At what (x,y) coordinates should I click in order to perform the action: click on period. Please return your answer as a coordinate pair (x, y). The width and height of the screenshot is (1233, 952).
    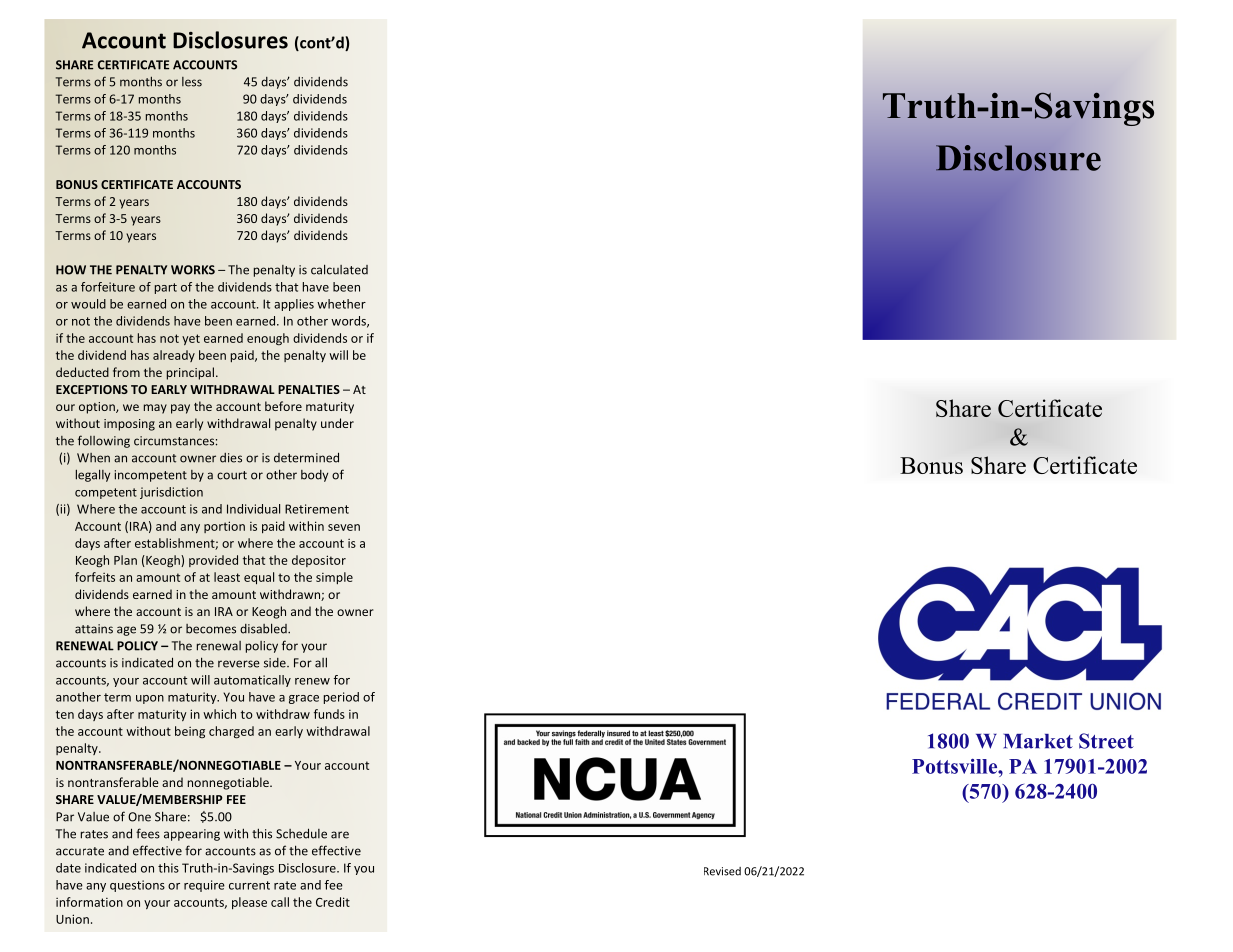
    Looking at the image, I should click on (341, 698).
